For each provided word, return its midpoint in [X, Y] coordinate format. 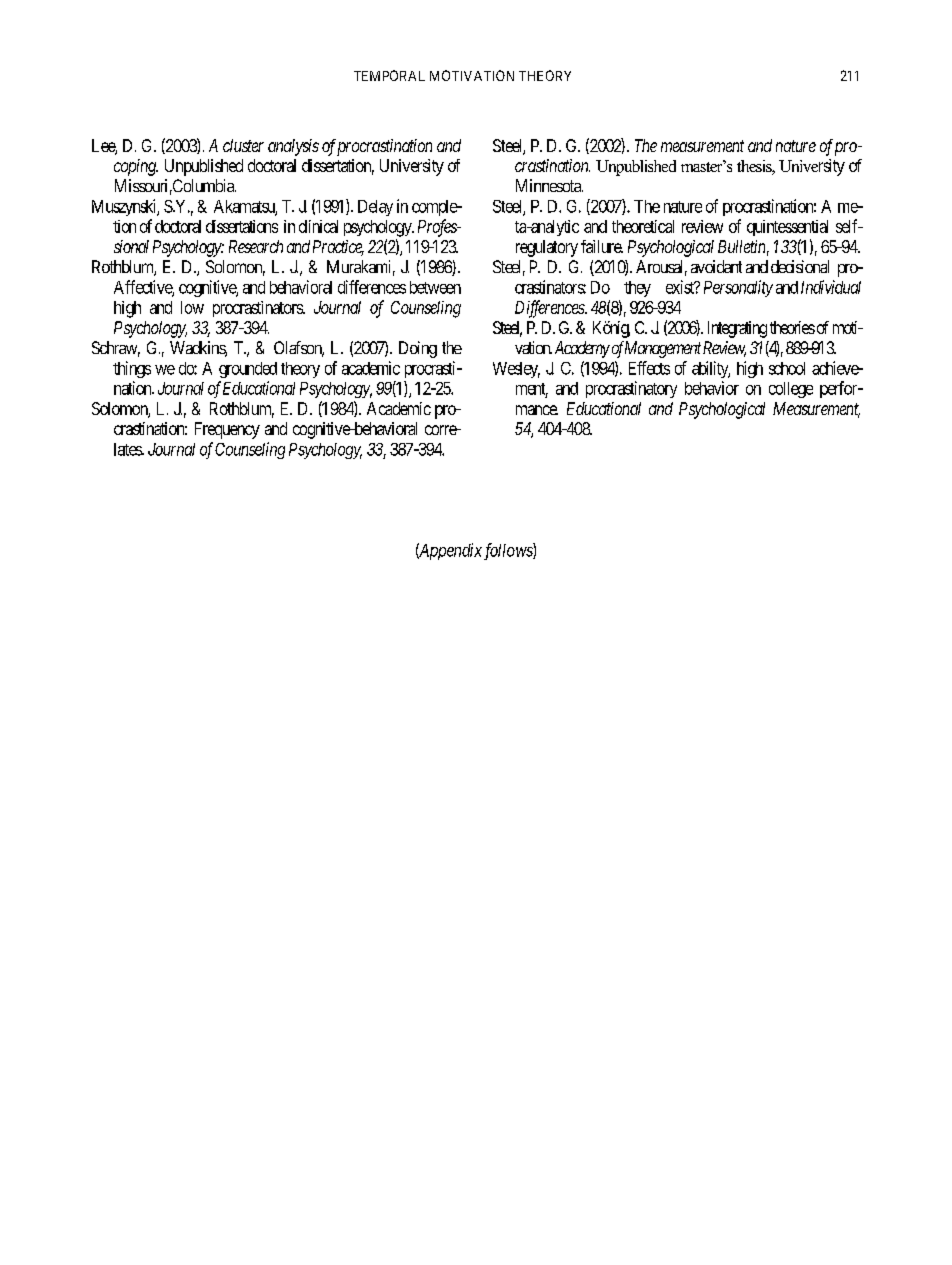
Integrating [737, 329]
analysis [293, 147]
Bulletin [743, 248]
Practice [338, 248]
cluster [243, 145]
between [435, 287]
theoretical [643, 226]
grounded [248, 370]
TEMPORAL [389, 75]
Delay [375, 208]
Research [256, 246]
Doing [418, 349]
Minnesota [549, 185]
